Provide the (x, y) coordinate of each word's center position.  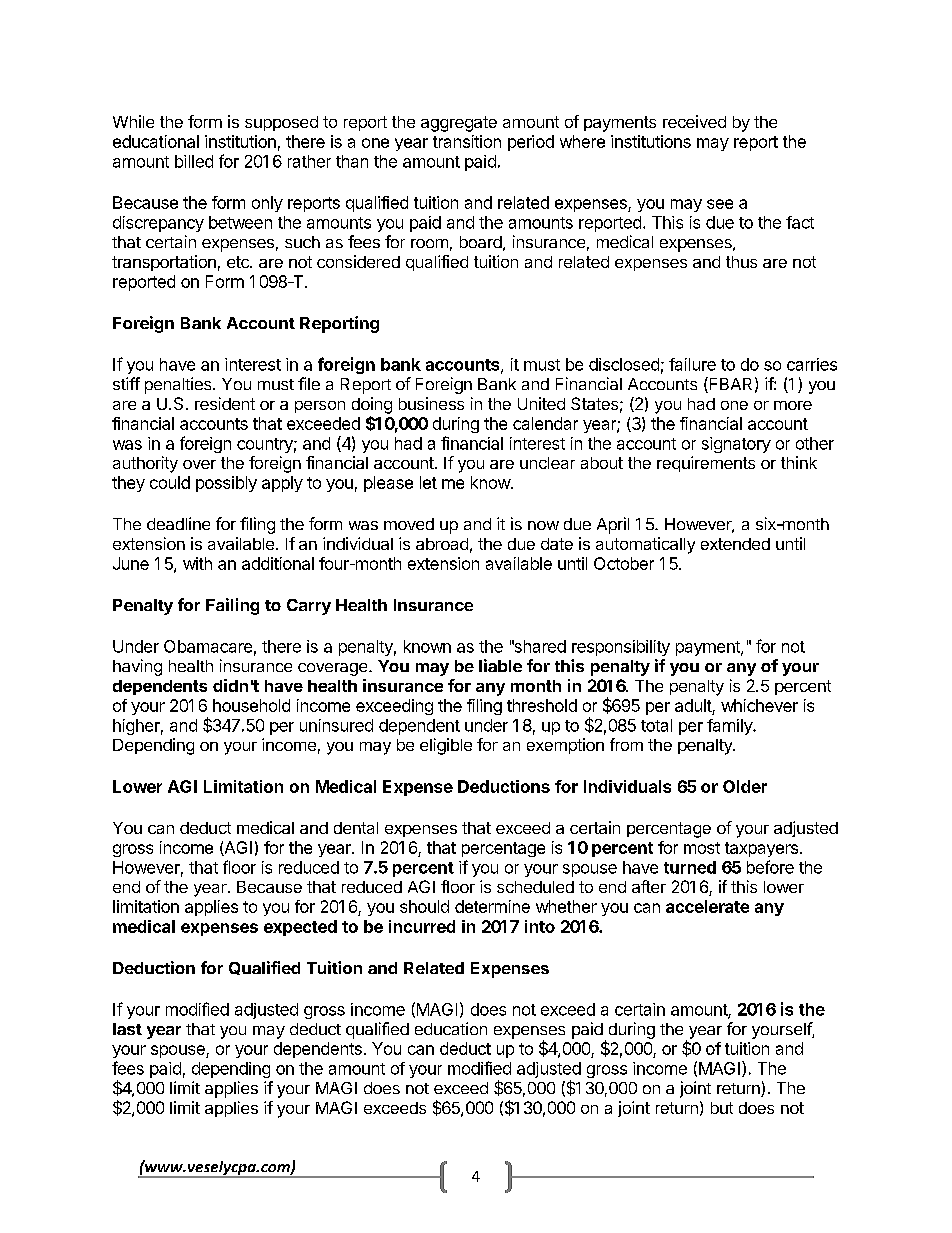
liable (500, 665)
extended (735, 544)
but (722, 1108)
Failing (232, 606)
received (694, 121)
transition (467, 141)
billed (194, 161)
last (127, 1029)
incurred (422, 926)
